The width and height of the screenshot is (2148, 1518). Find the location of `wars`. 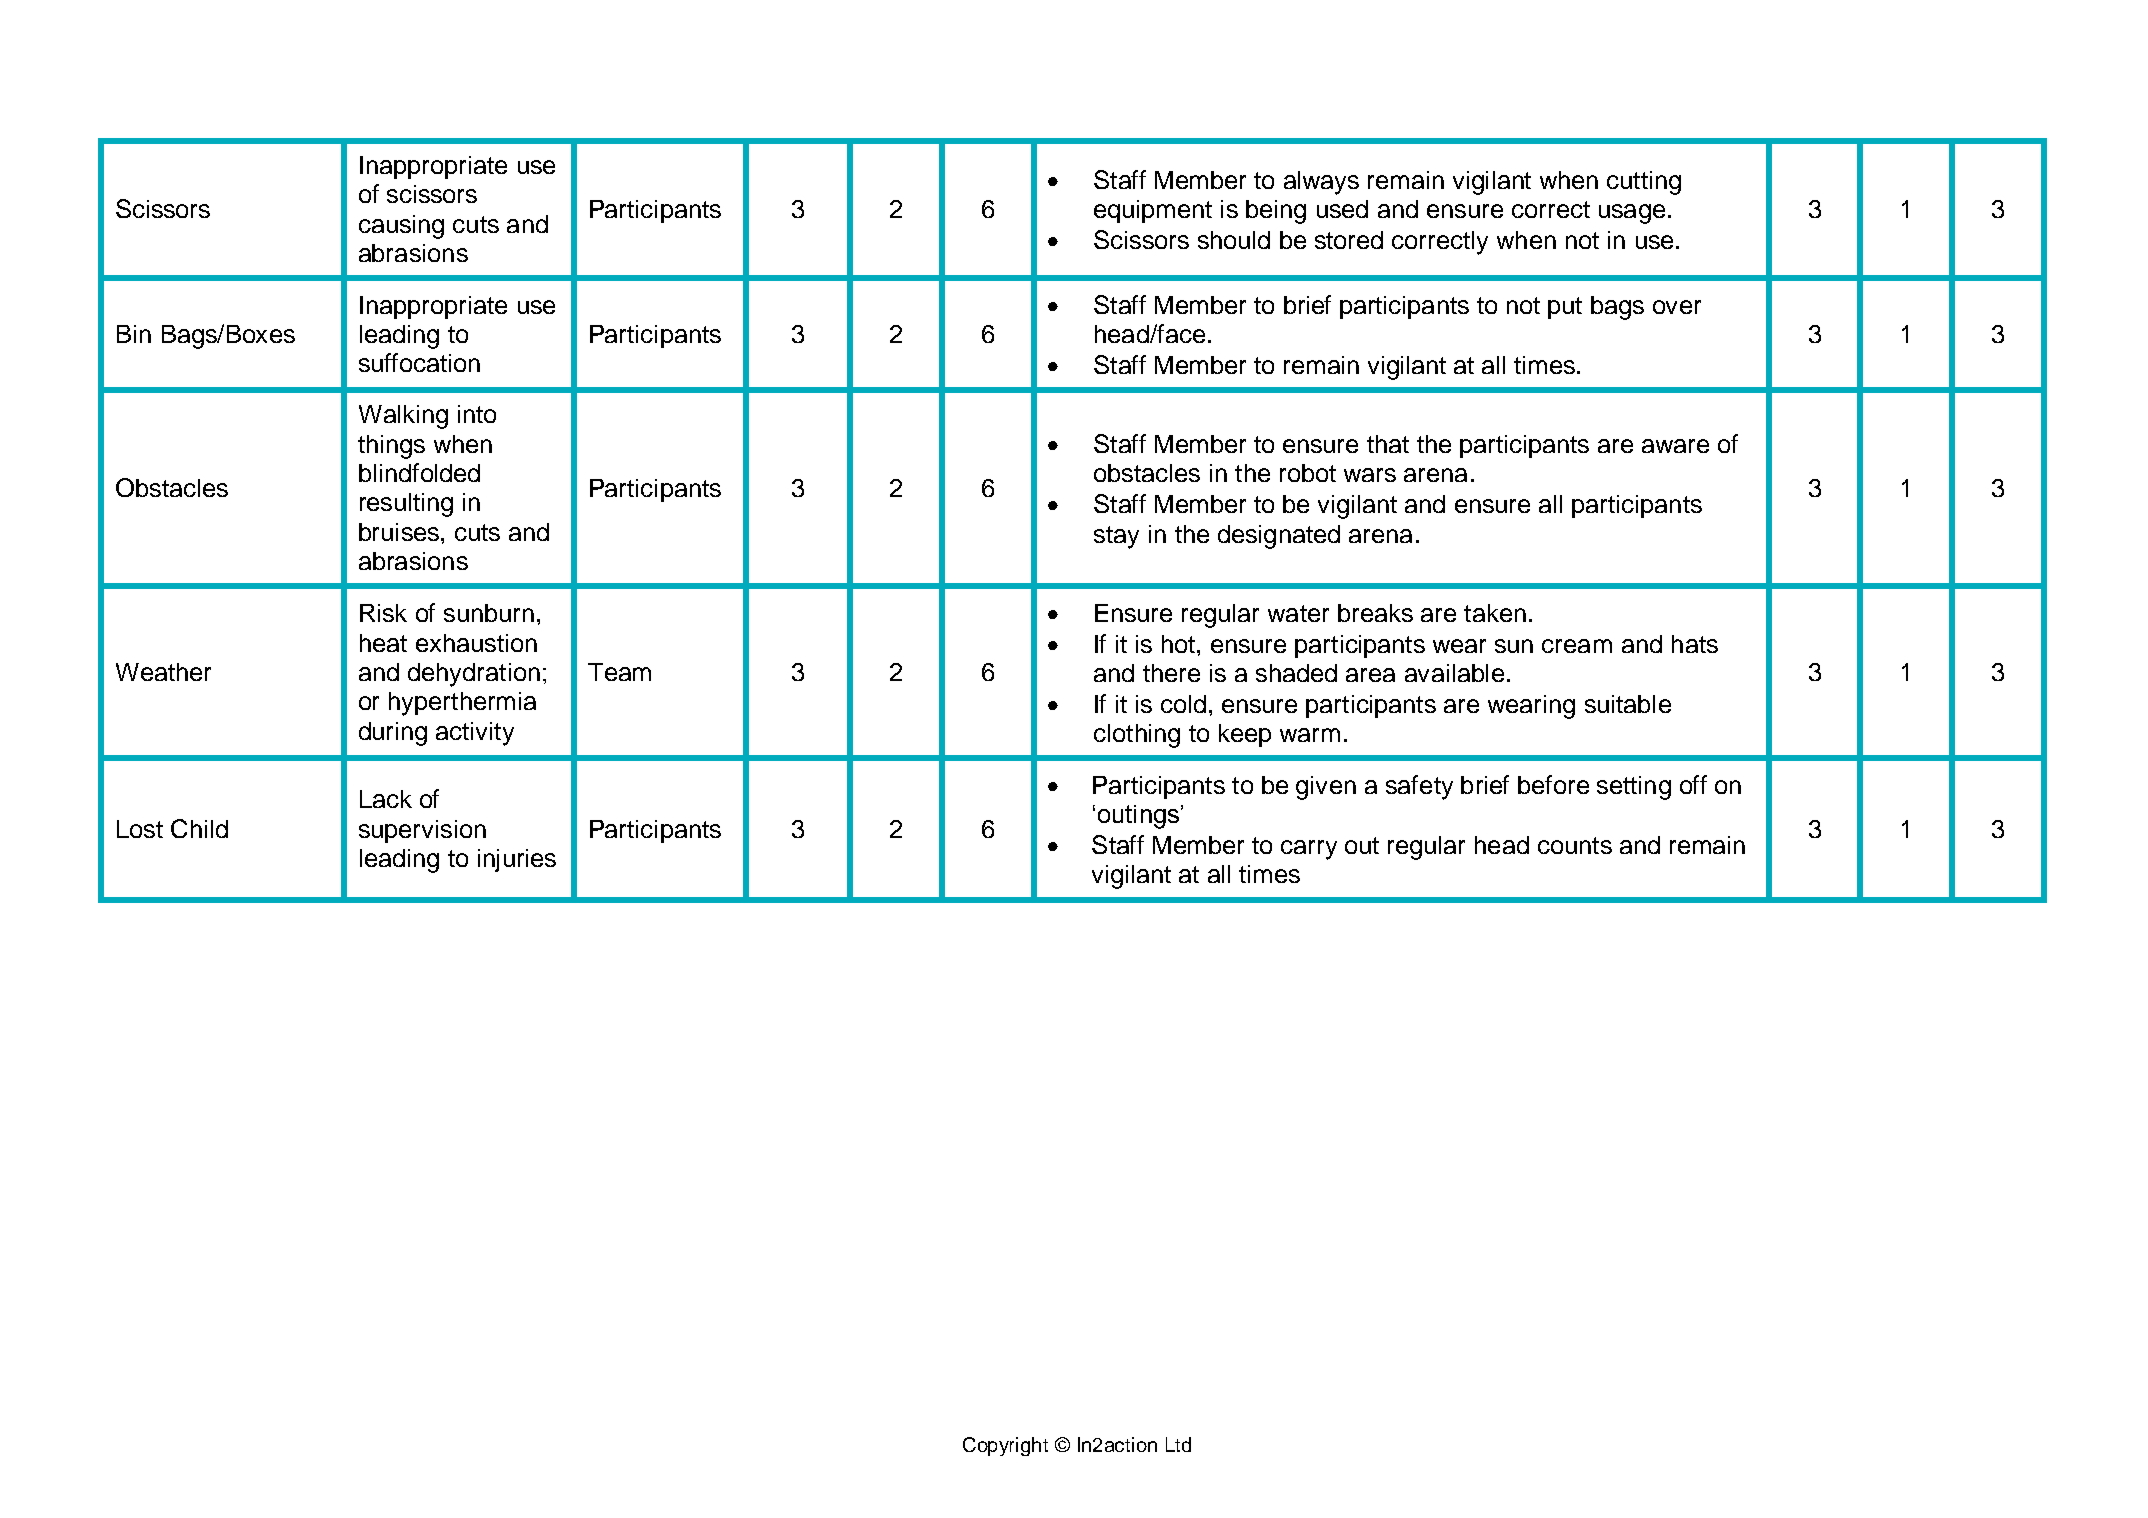

wars is located at coordinates (1370, 475).
